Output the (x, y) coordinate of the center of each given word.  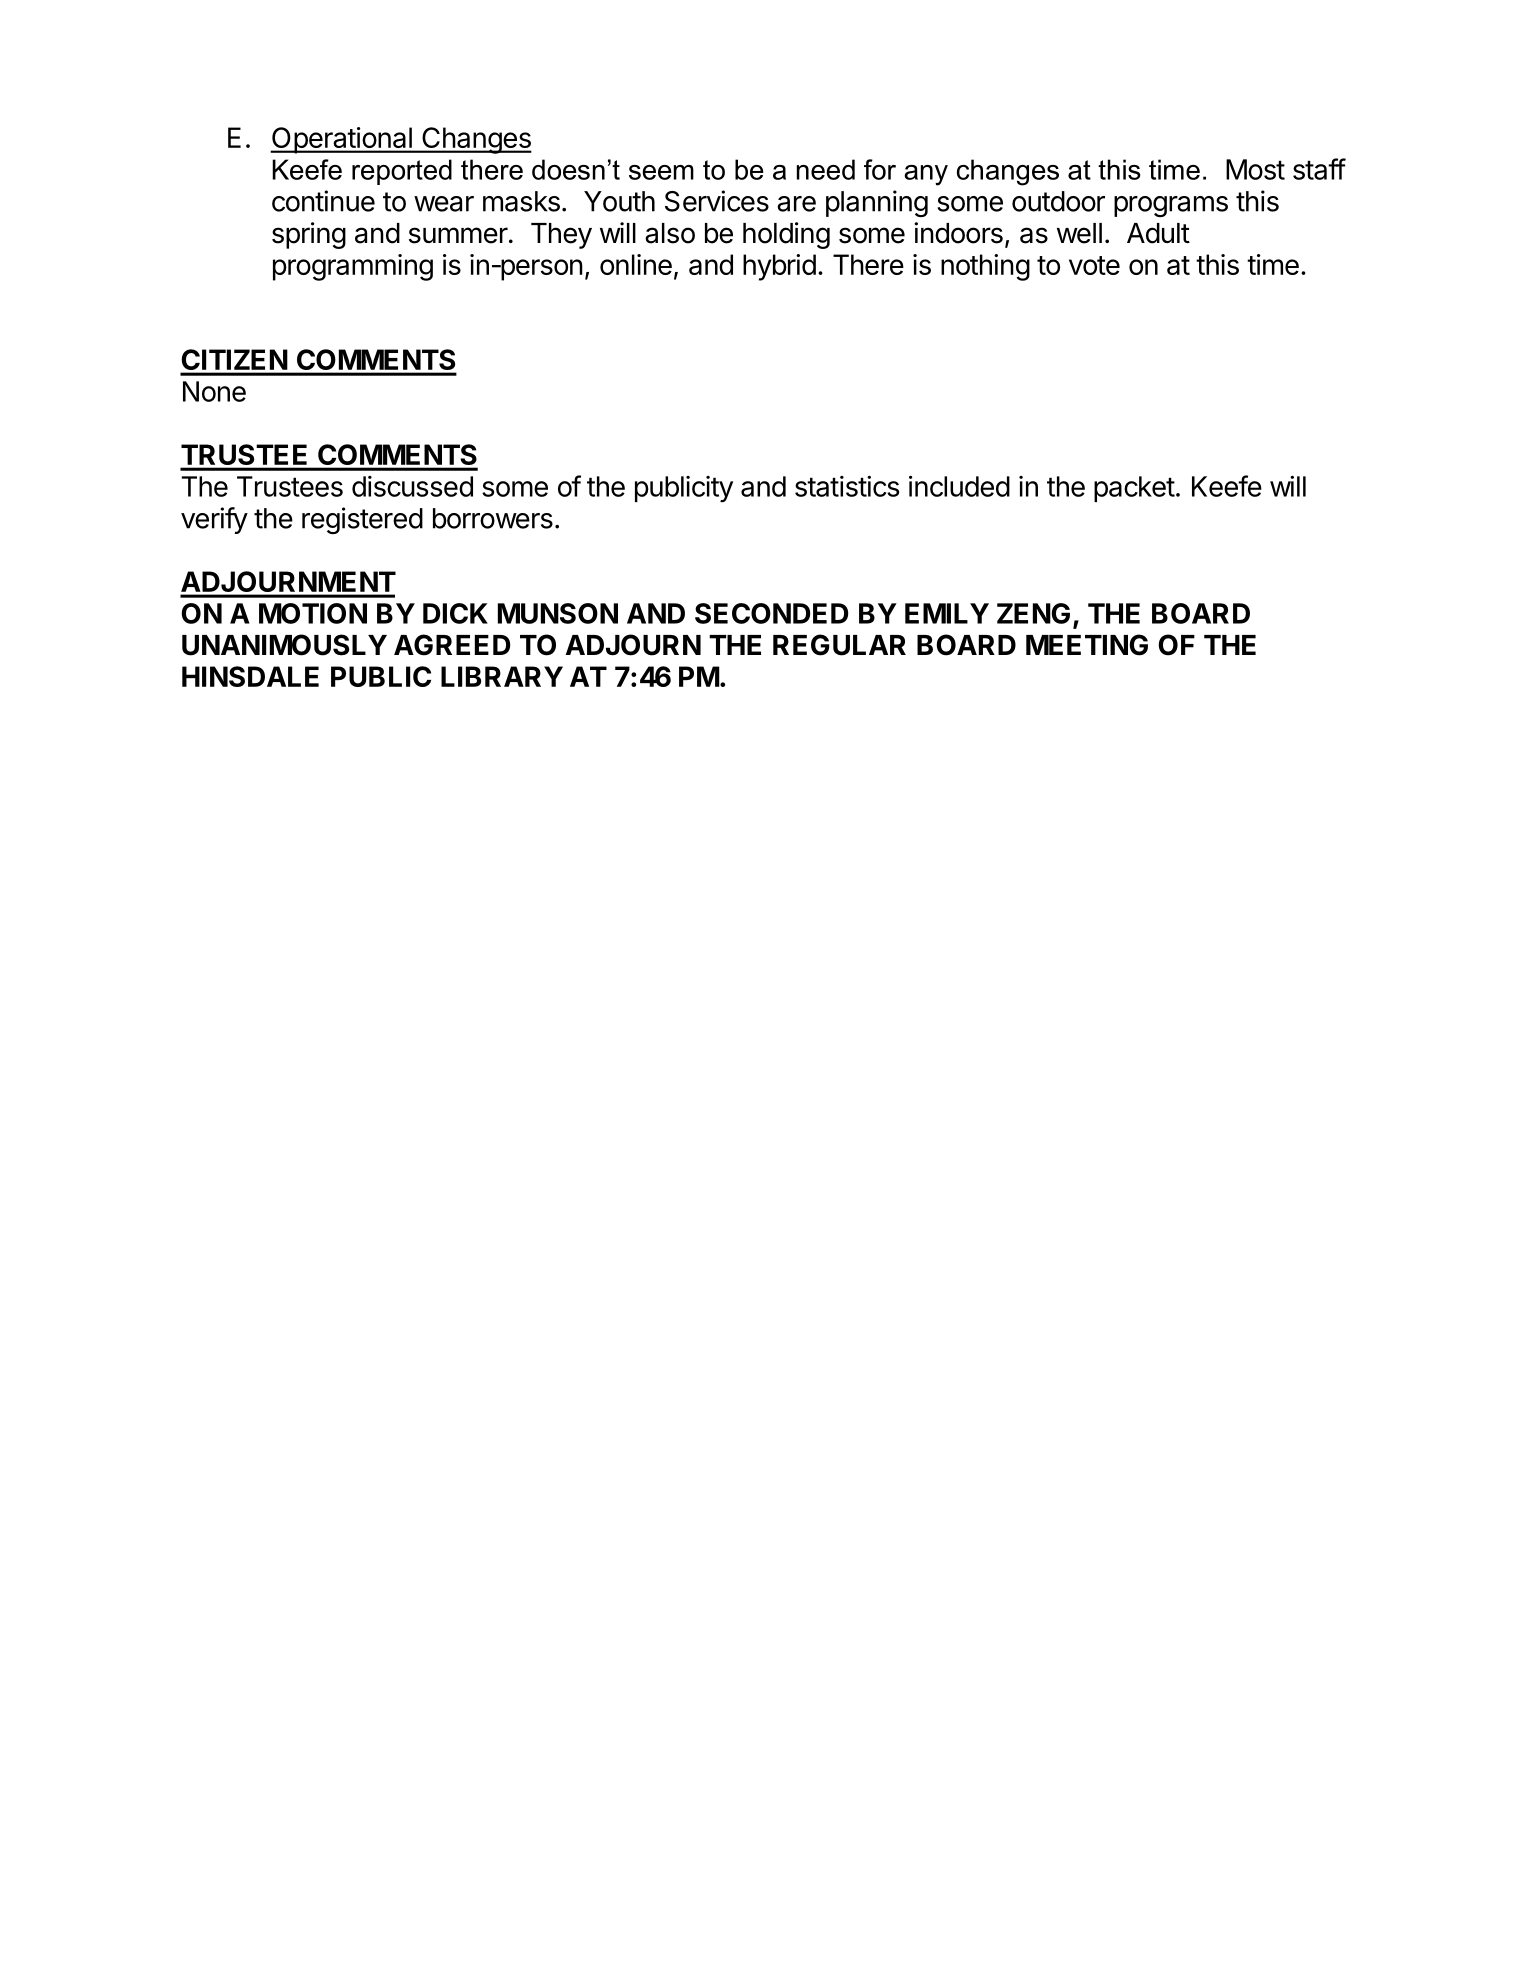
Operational (342, 140)
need (826, 169)
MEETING (1087, 645)
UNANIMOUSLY (284, 645)
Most (1255, 169)
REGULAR (839, 645)
